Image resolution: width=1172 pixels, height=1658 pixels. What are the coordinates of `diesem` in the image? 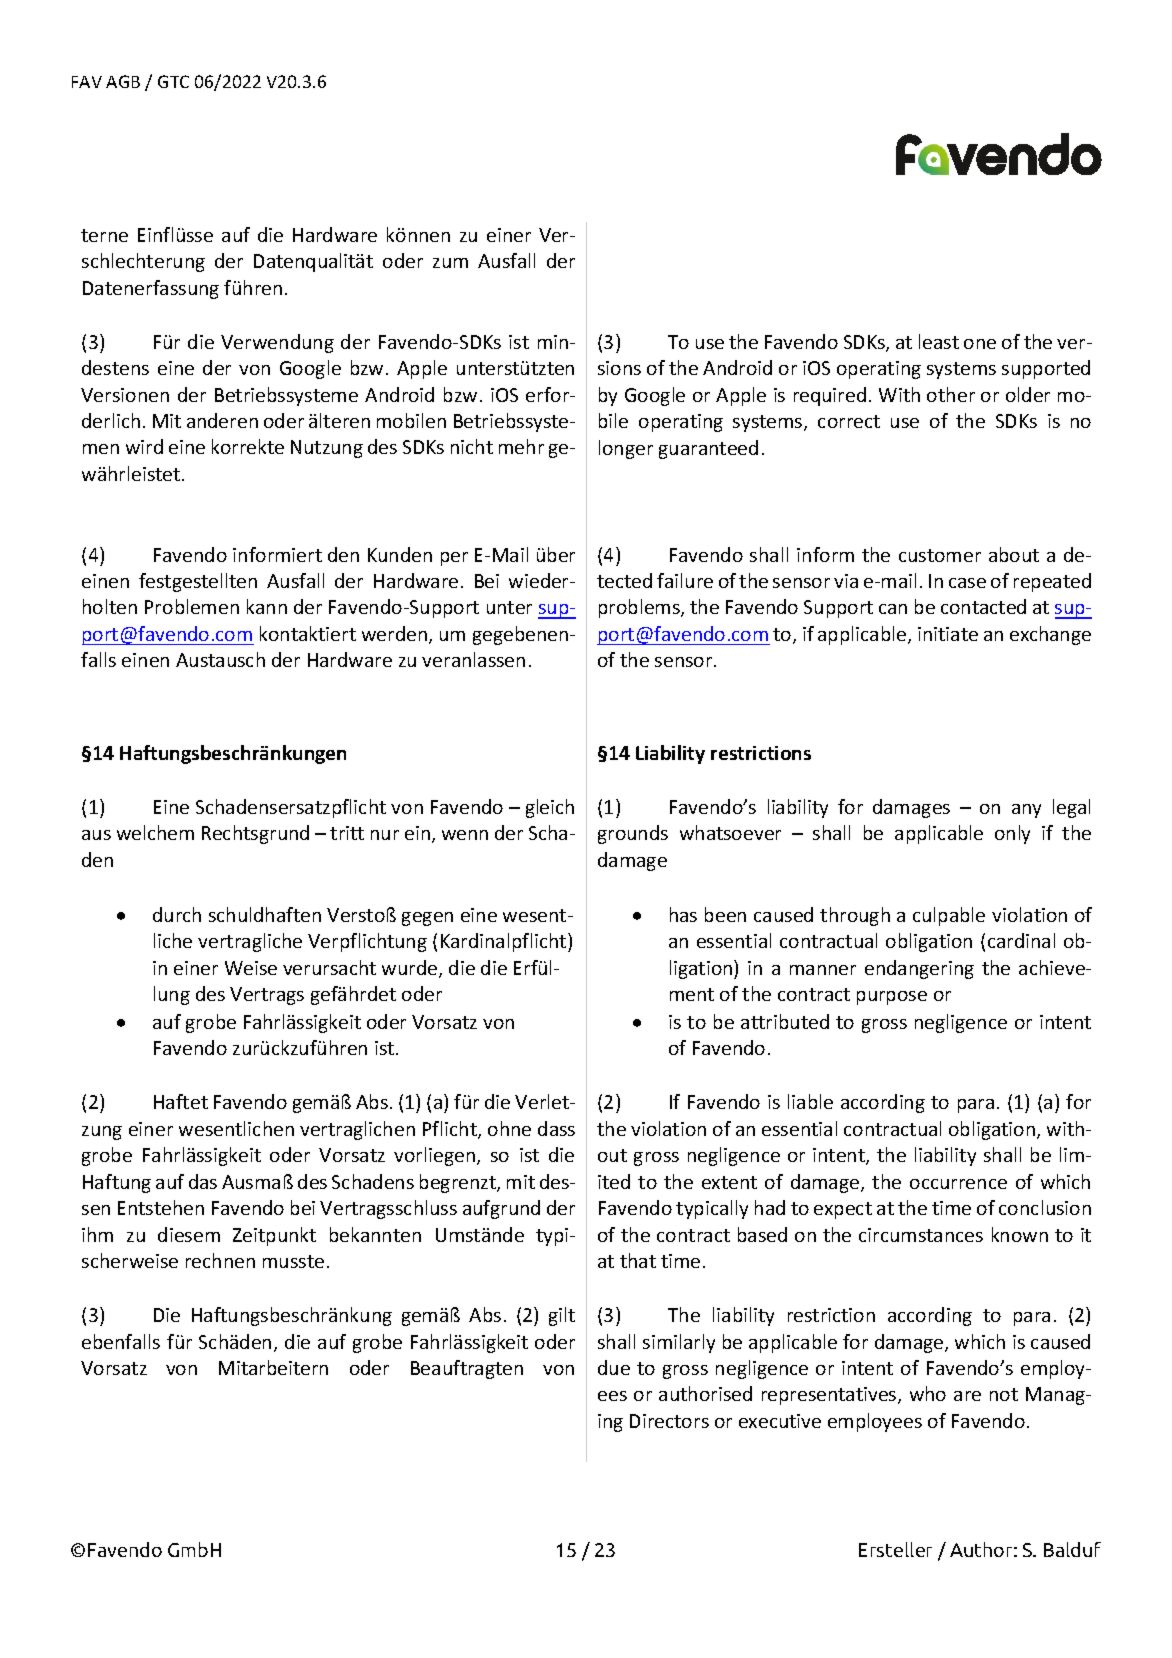 It's located at (189, 1234).
